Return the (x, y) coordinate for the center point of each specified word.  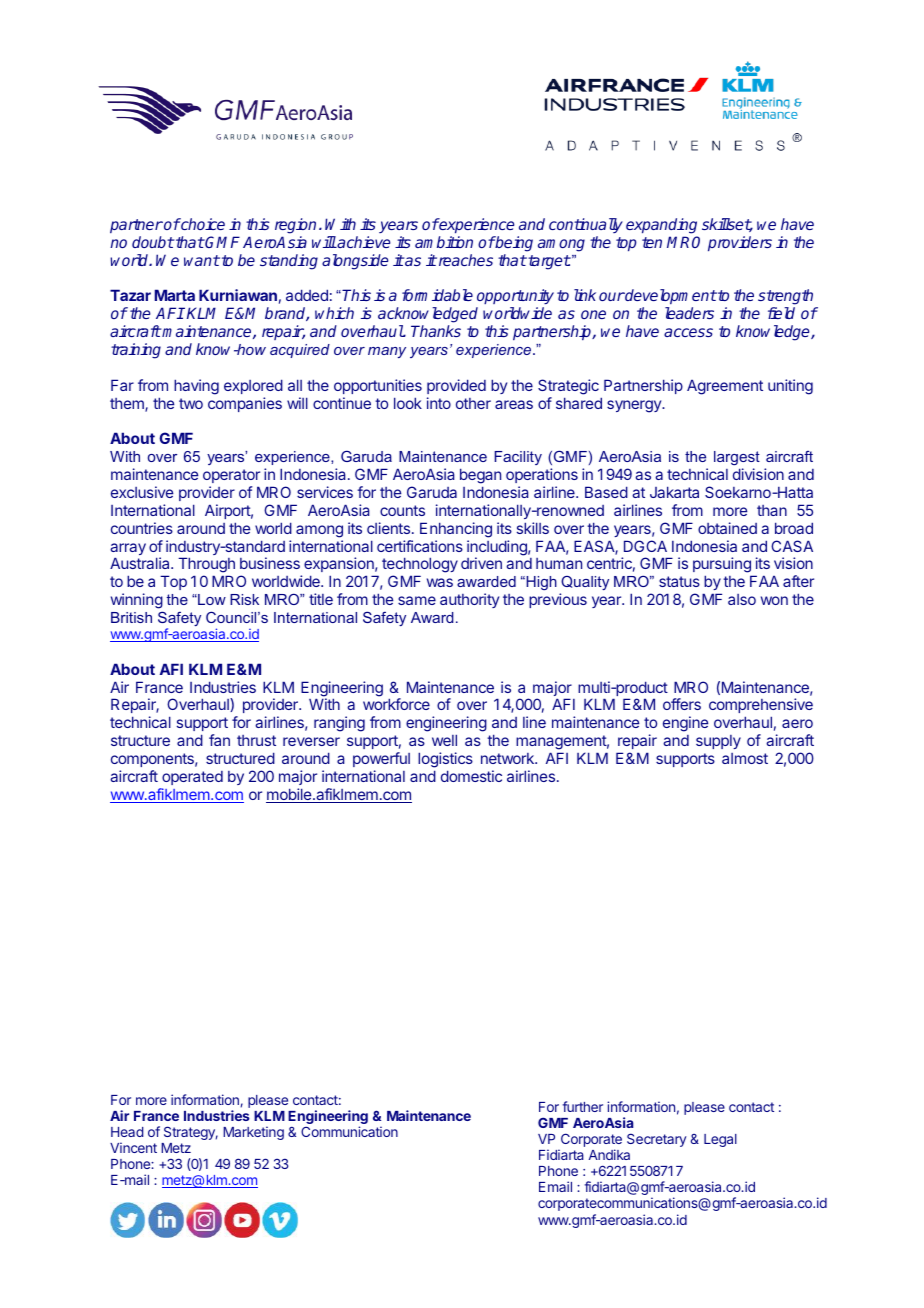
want (202, 260)
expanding (661, 226)
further (583, 1106)
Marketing (253, 1133)
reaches (464, 260)
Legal (720, 1140)
